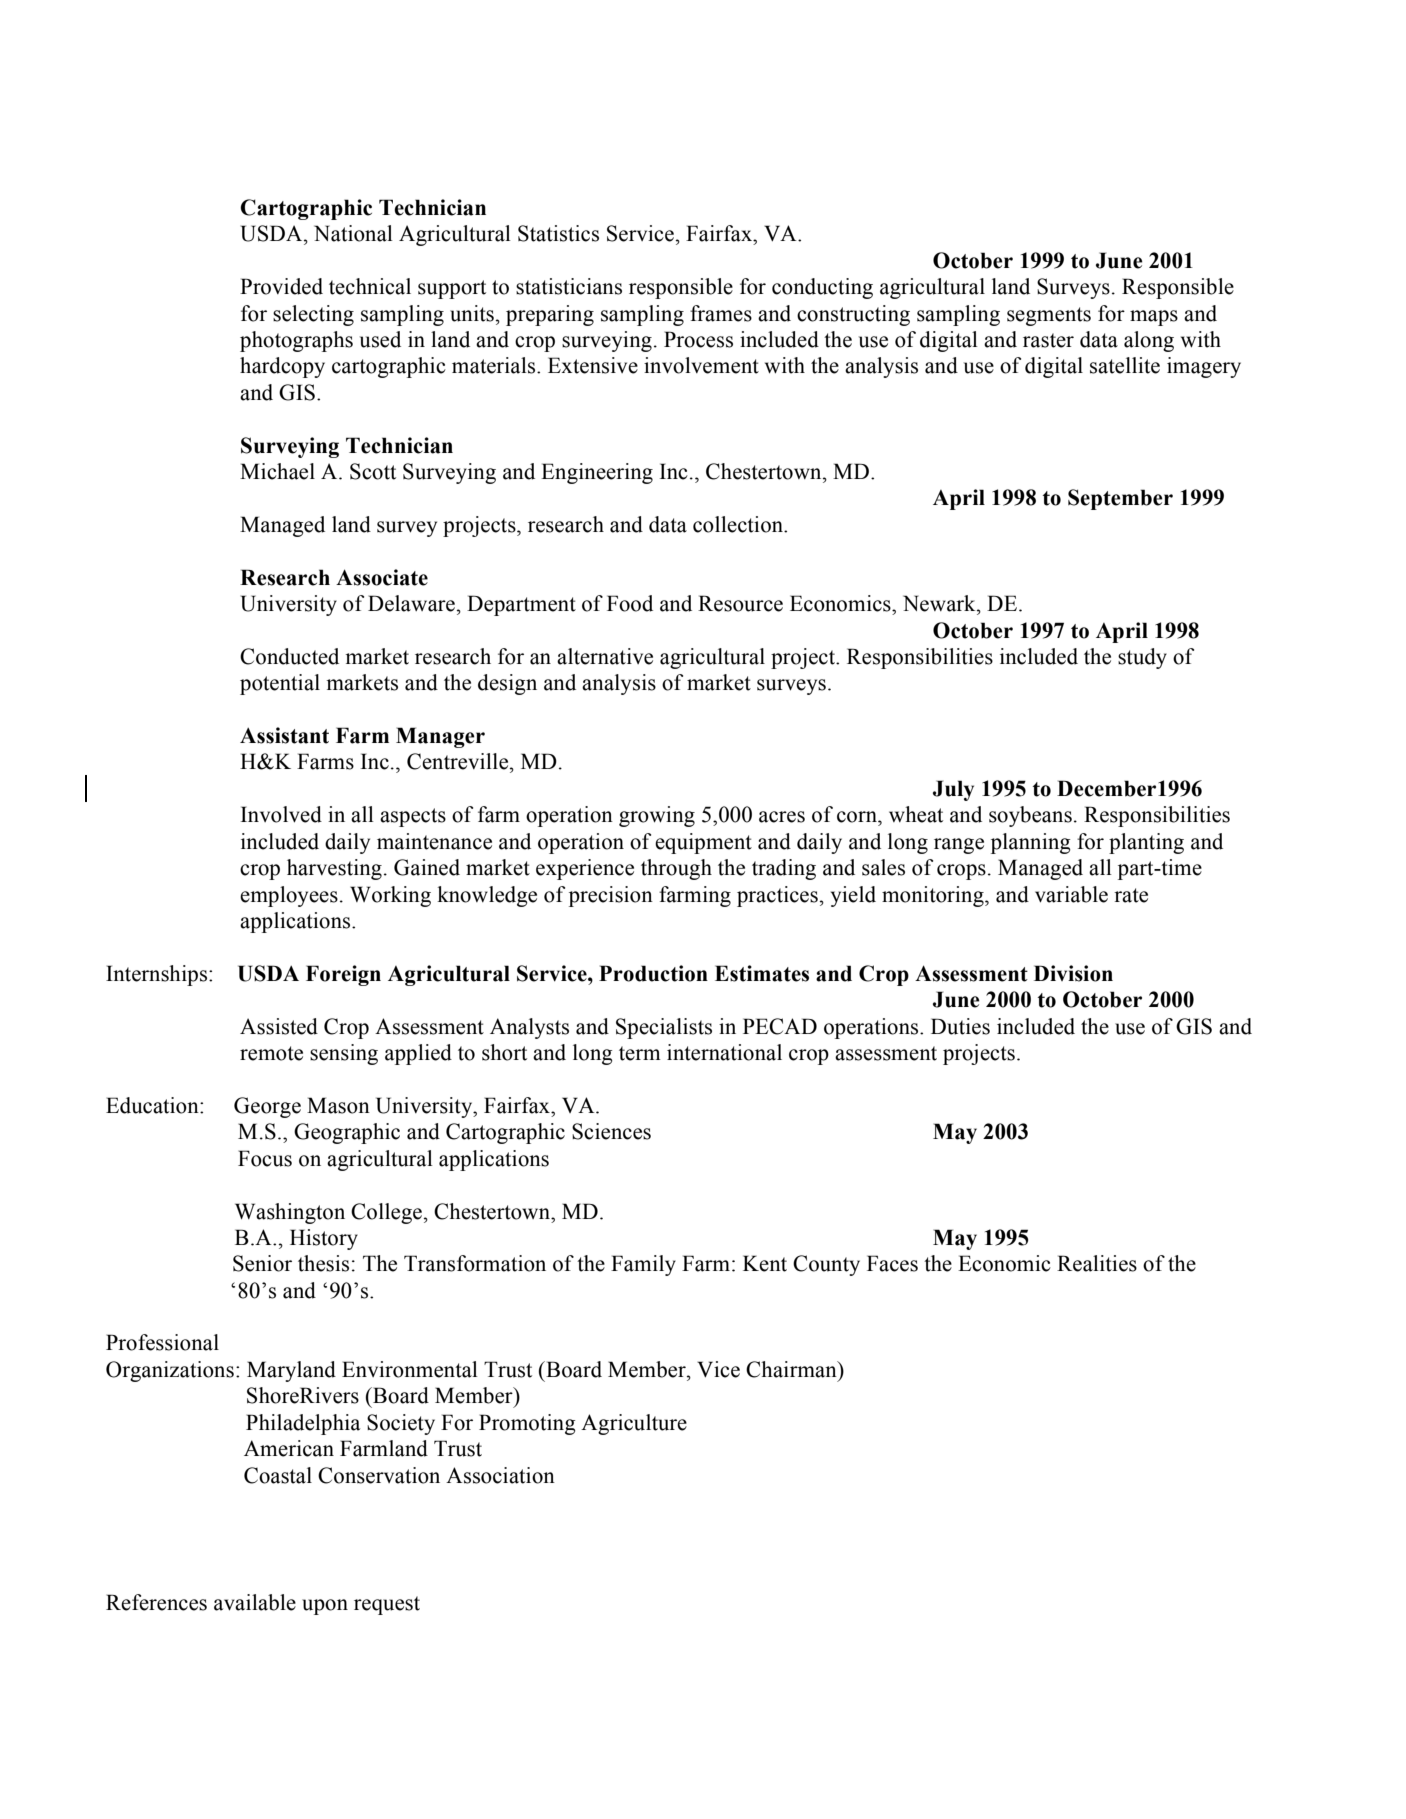 The height and width of the image is (1819, 1406). Describe the element at coordinates (289, 896) in the image. I see `employees` at that location.
